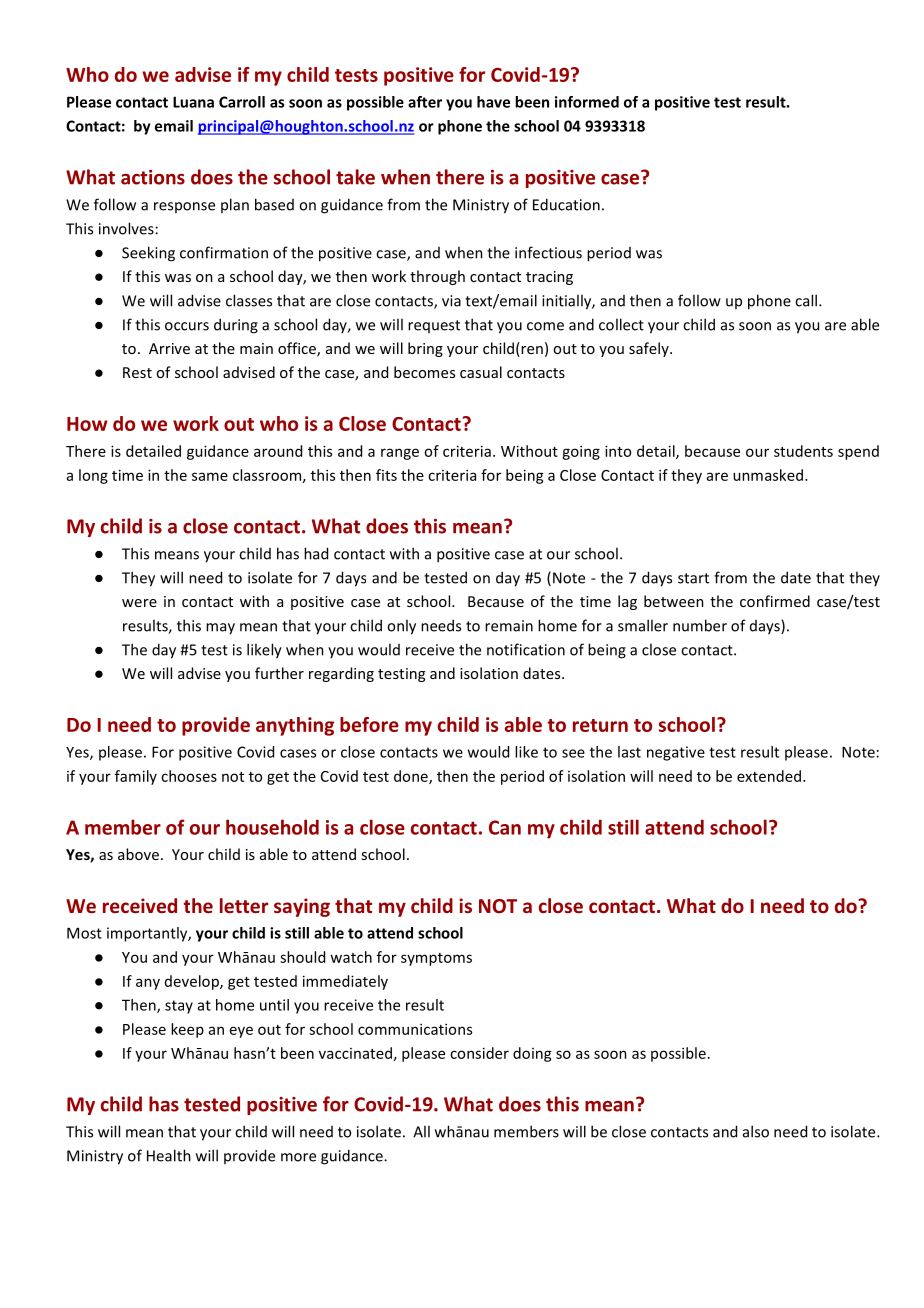 This screenshot has width=924, height=1308. Describe the element at coordinates (493, 102) in the screenshot. I see `have` at that location.
